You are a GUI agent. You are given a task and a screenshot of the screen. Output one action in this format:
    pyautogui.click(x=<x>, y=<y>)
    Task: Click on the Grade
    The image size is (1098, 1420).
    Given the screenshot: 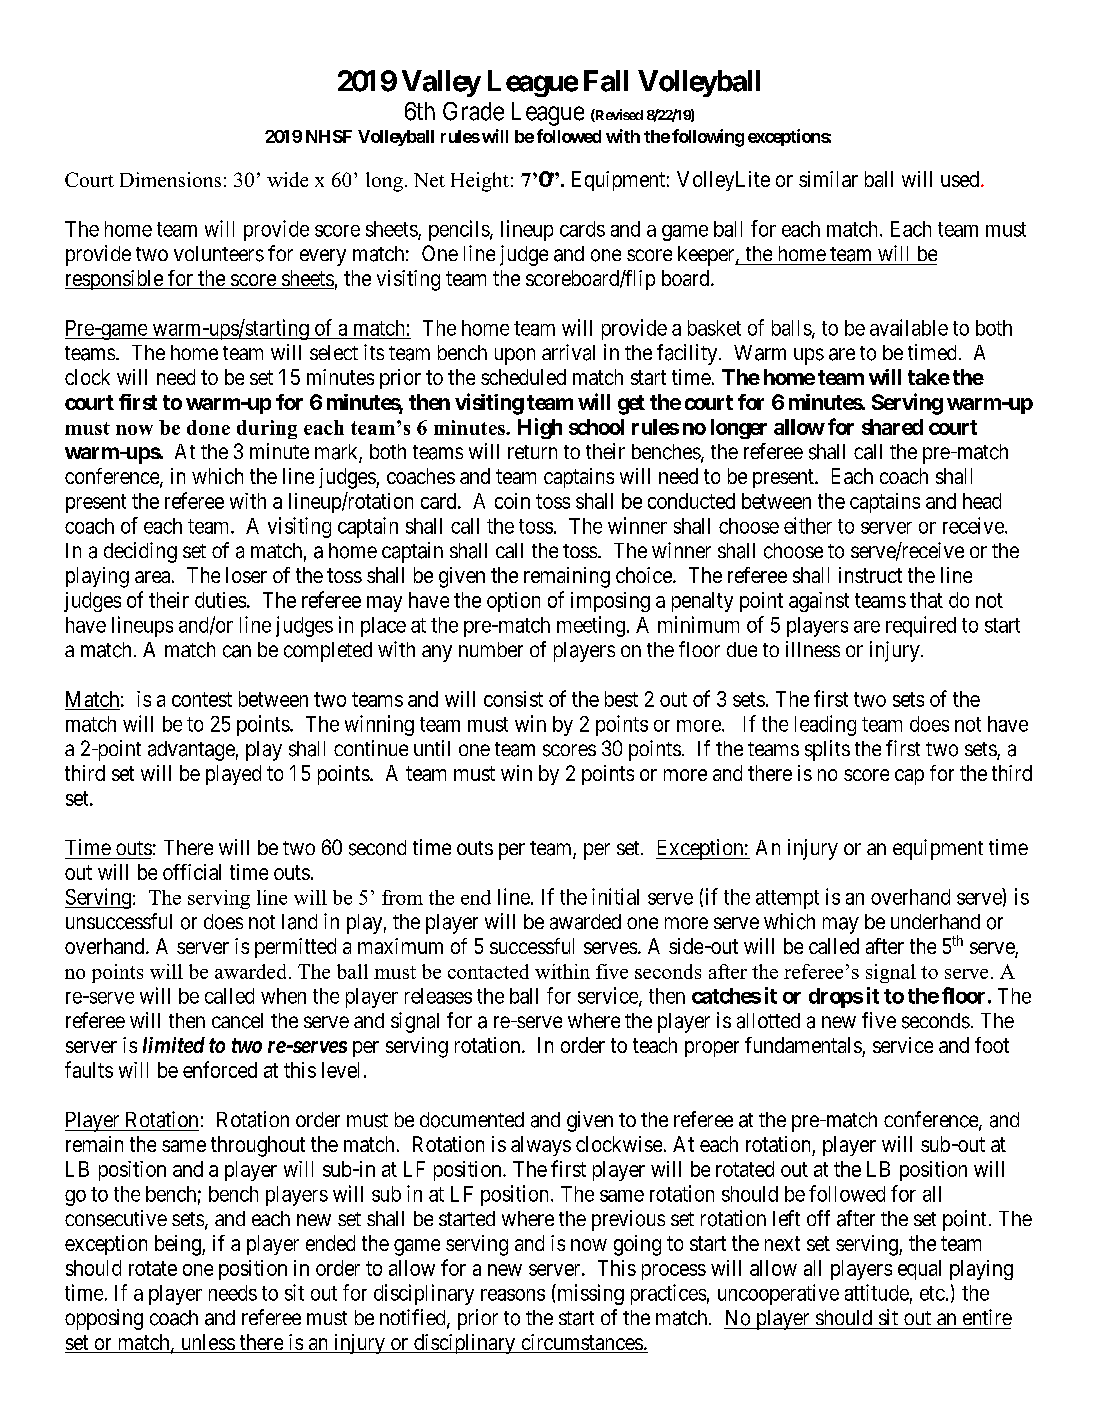 What is the action you would take?
    pyautogui.click(x=473, y=111)
